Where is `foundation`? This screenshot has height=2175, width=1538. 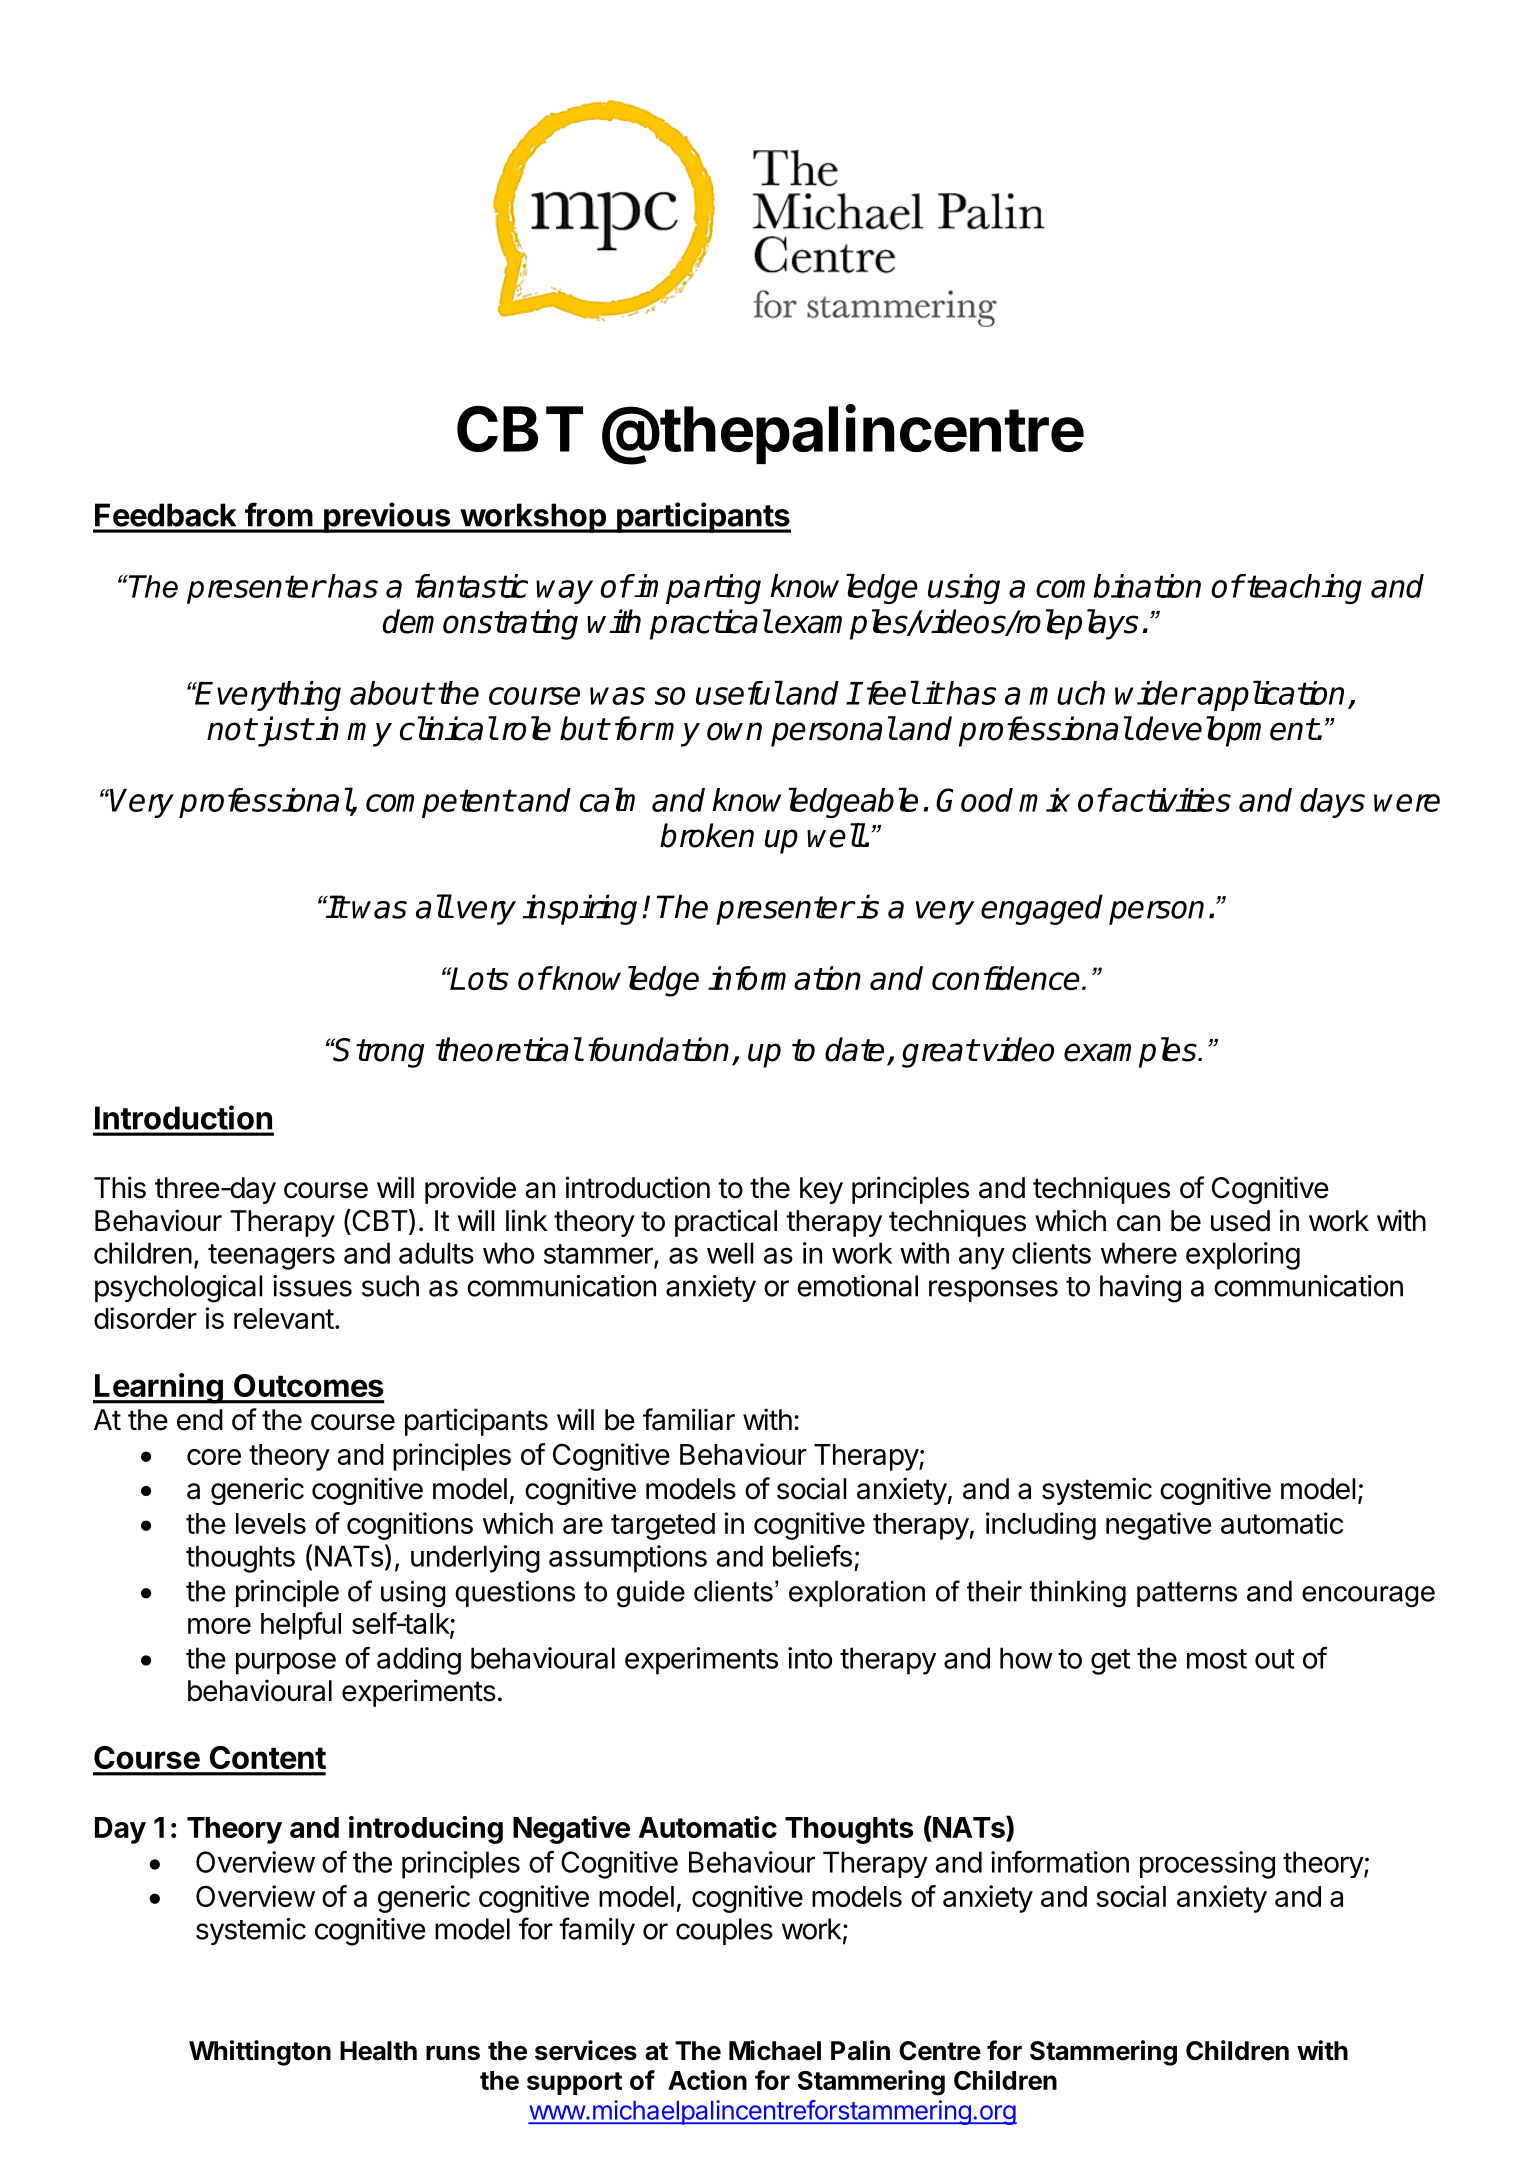
foundation is located at coordinates (658, 1049).
